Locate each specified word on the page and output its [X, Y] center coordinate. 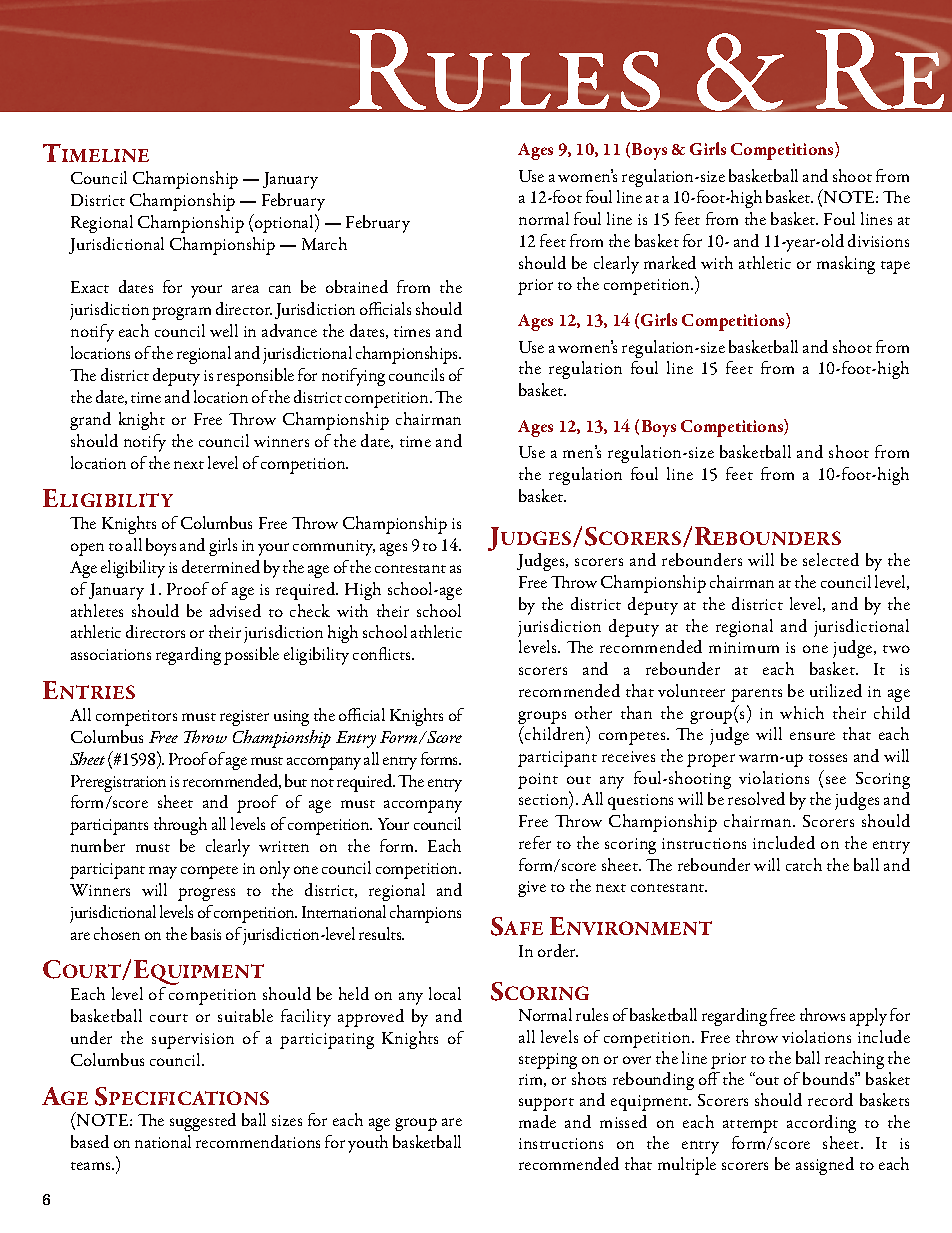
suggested [203, 1122]
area [245, 289]
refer [535, 842]
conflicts [383, 653]
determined [221, 566]
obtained [357, 286]
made [537, 1121]
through [180, 826]
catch [804, 864]
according [821, 1124]
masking [846, 265]
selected [831, 559]
